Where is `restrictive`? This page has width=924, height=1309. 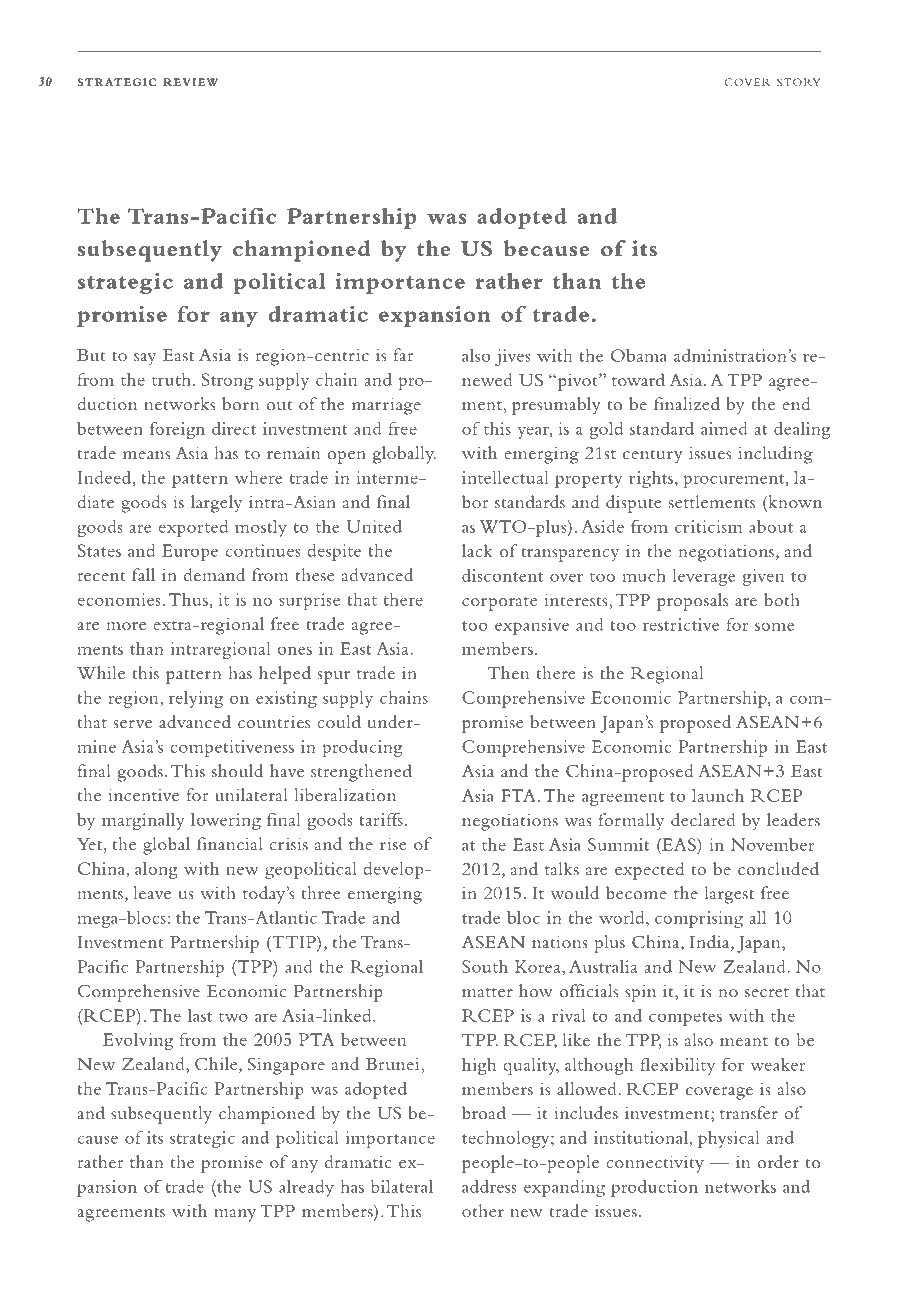
restrictive is located at coordinates (681, 624).
